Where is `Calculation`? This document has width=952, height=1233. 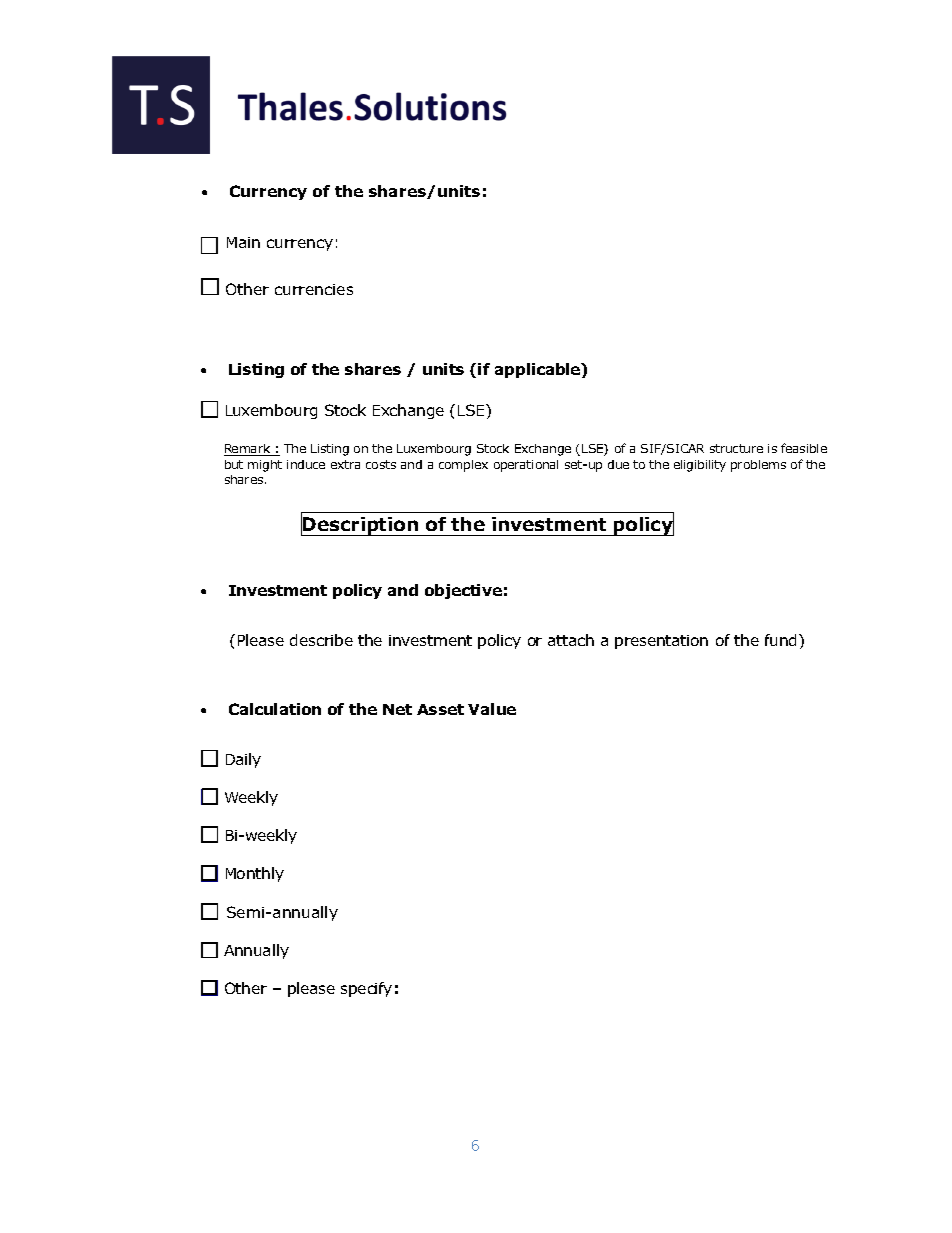
Calculation is located at coordinates (275, 709).
